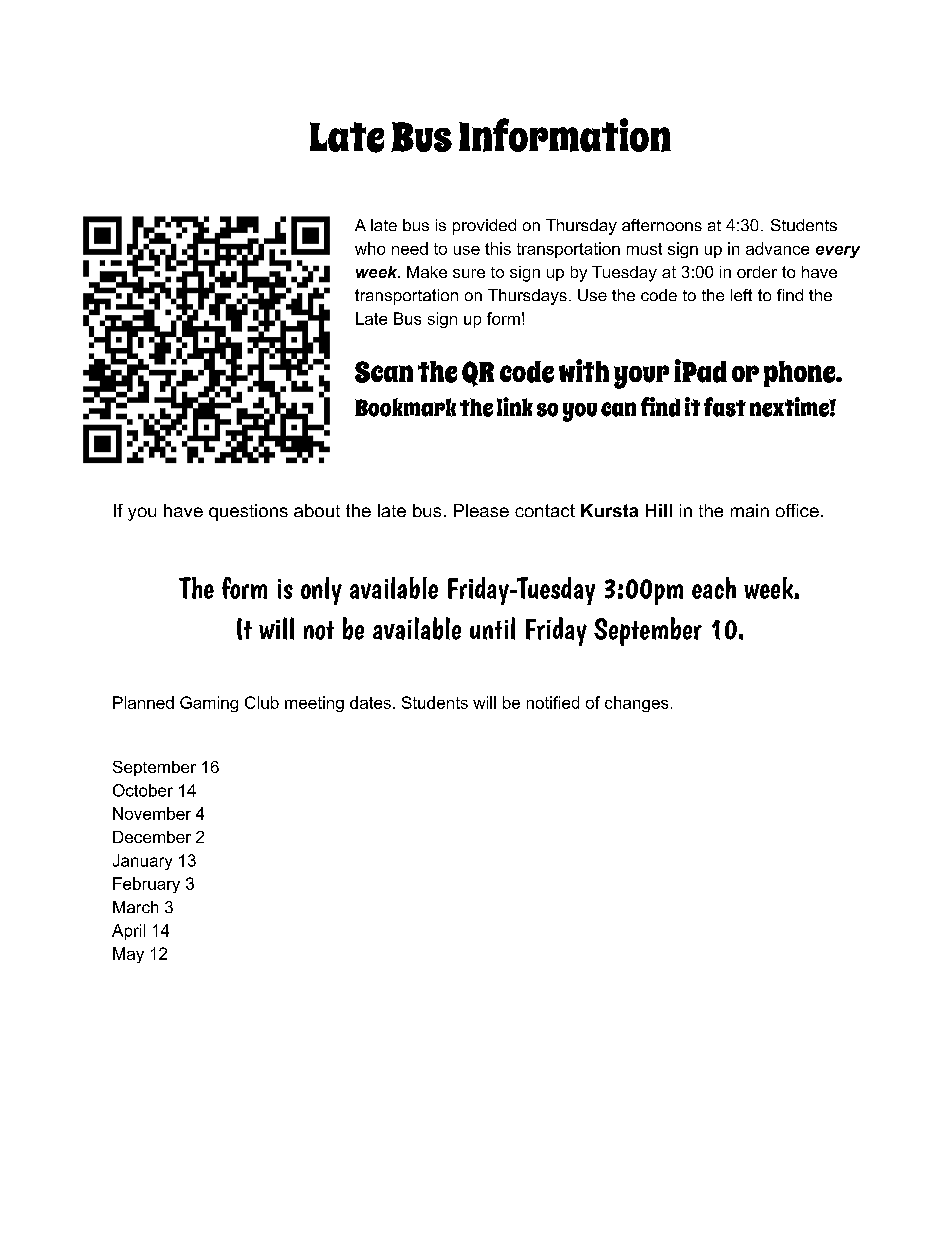  I want to click on each, so click(714, 588).
